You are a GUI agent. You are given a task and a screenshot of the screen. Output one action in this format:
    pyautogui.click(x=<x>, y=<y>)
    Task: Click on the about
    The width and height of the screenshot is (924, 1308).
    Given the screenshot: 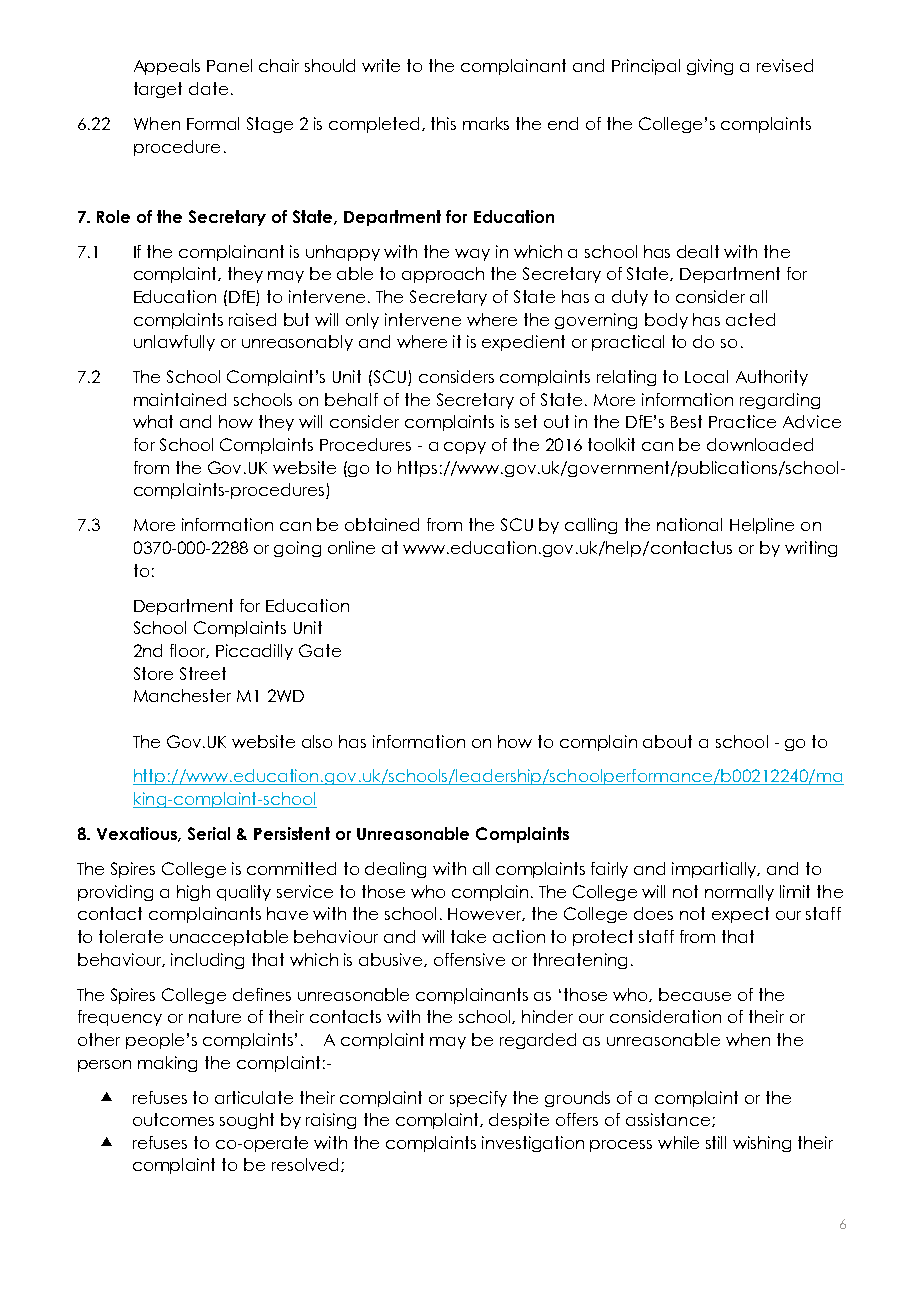 What is the action you would take?
    pyautogui.click(x=667, y=741)
